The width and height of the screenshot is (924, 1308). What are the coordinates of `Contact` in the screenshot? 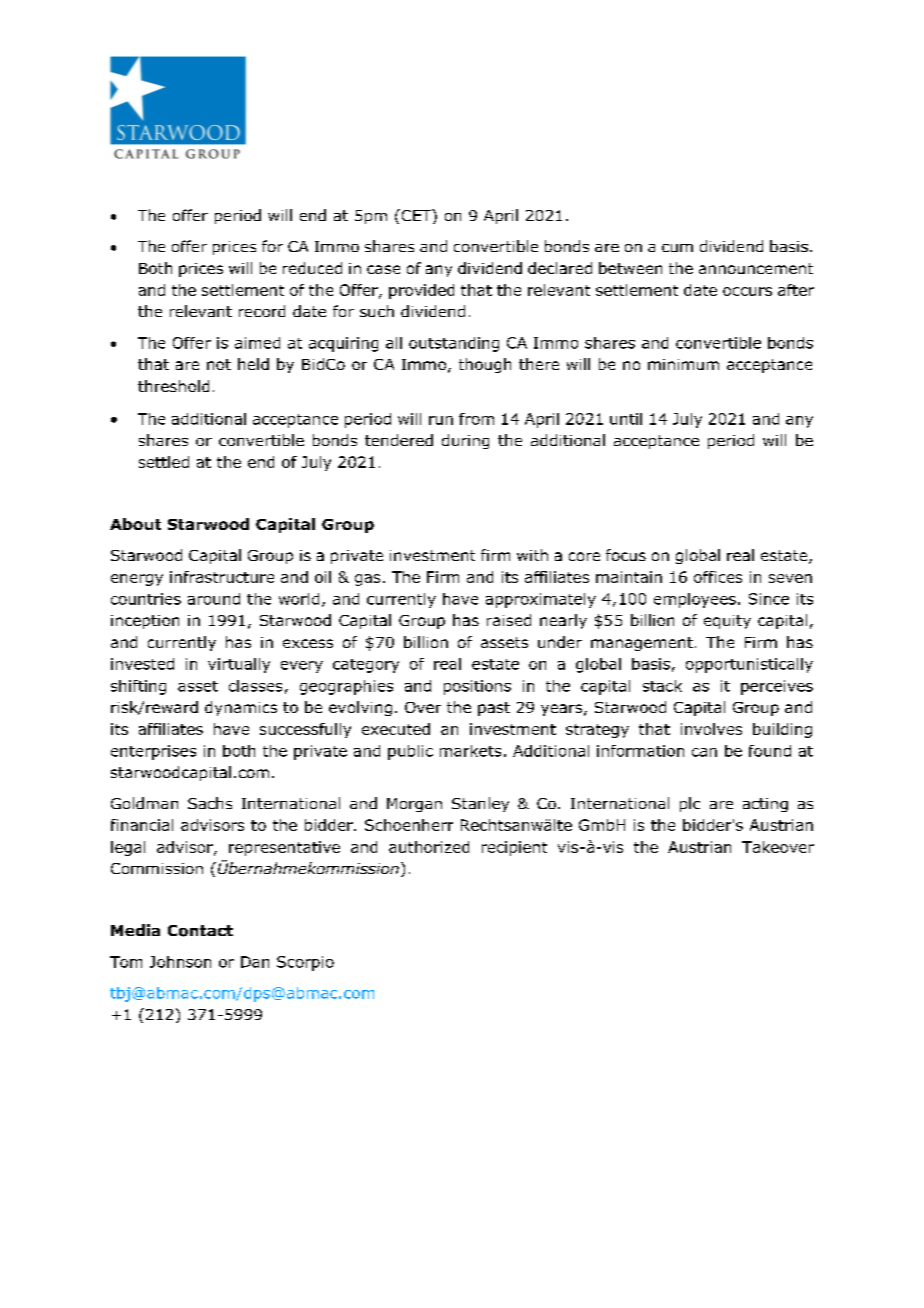 It's located at (200, 931).
